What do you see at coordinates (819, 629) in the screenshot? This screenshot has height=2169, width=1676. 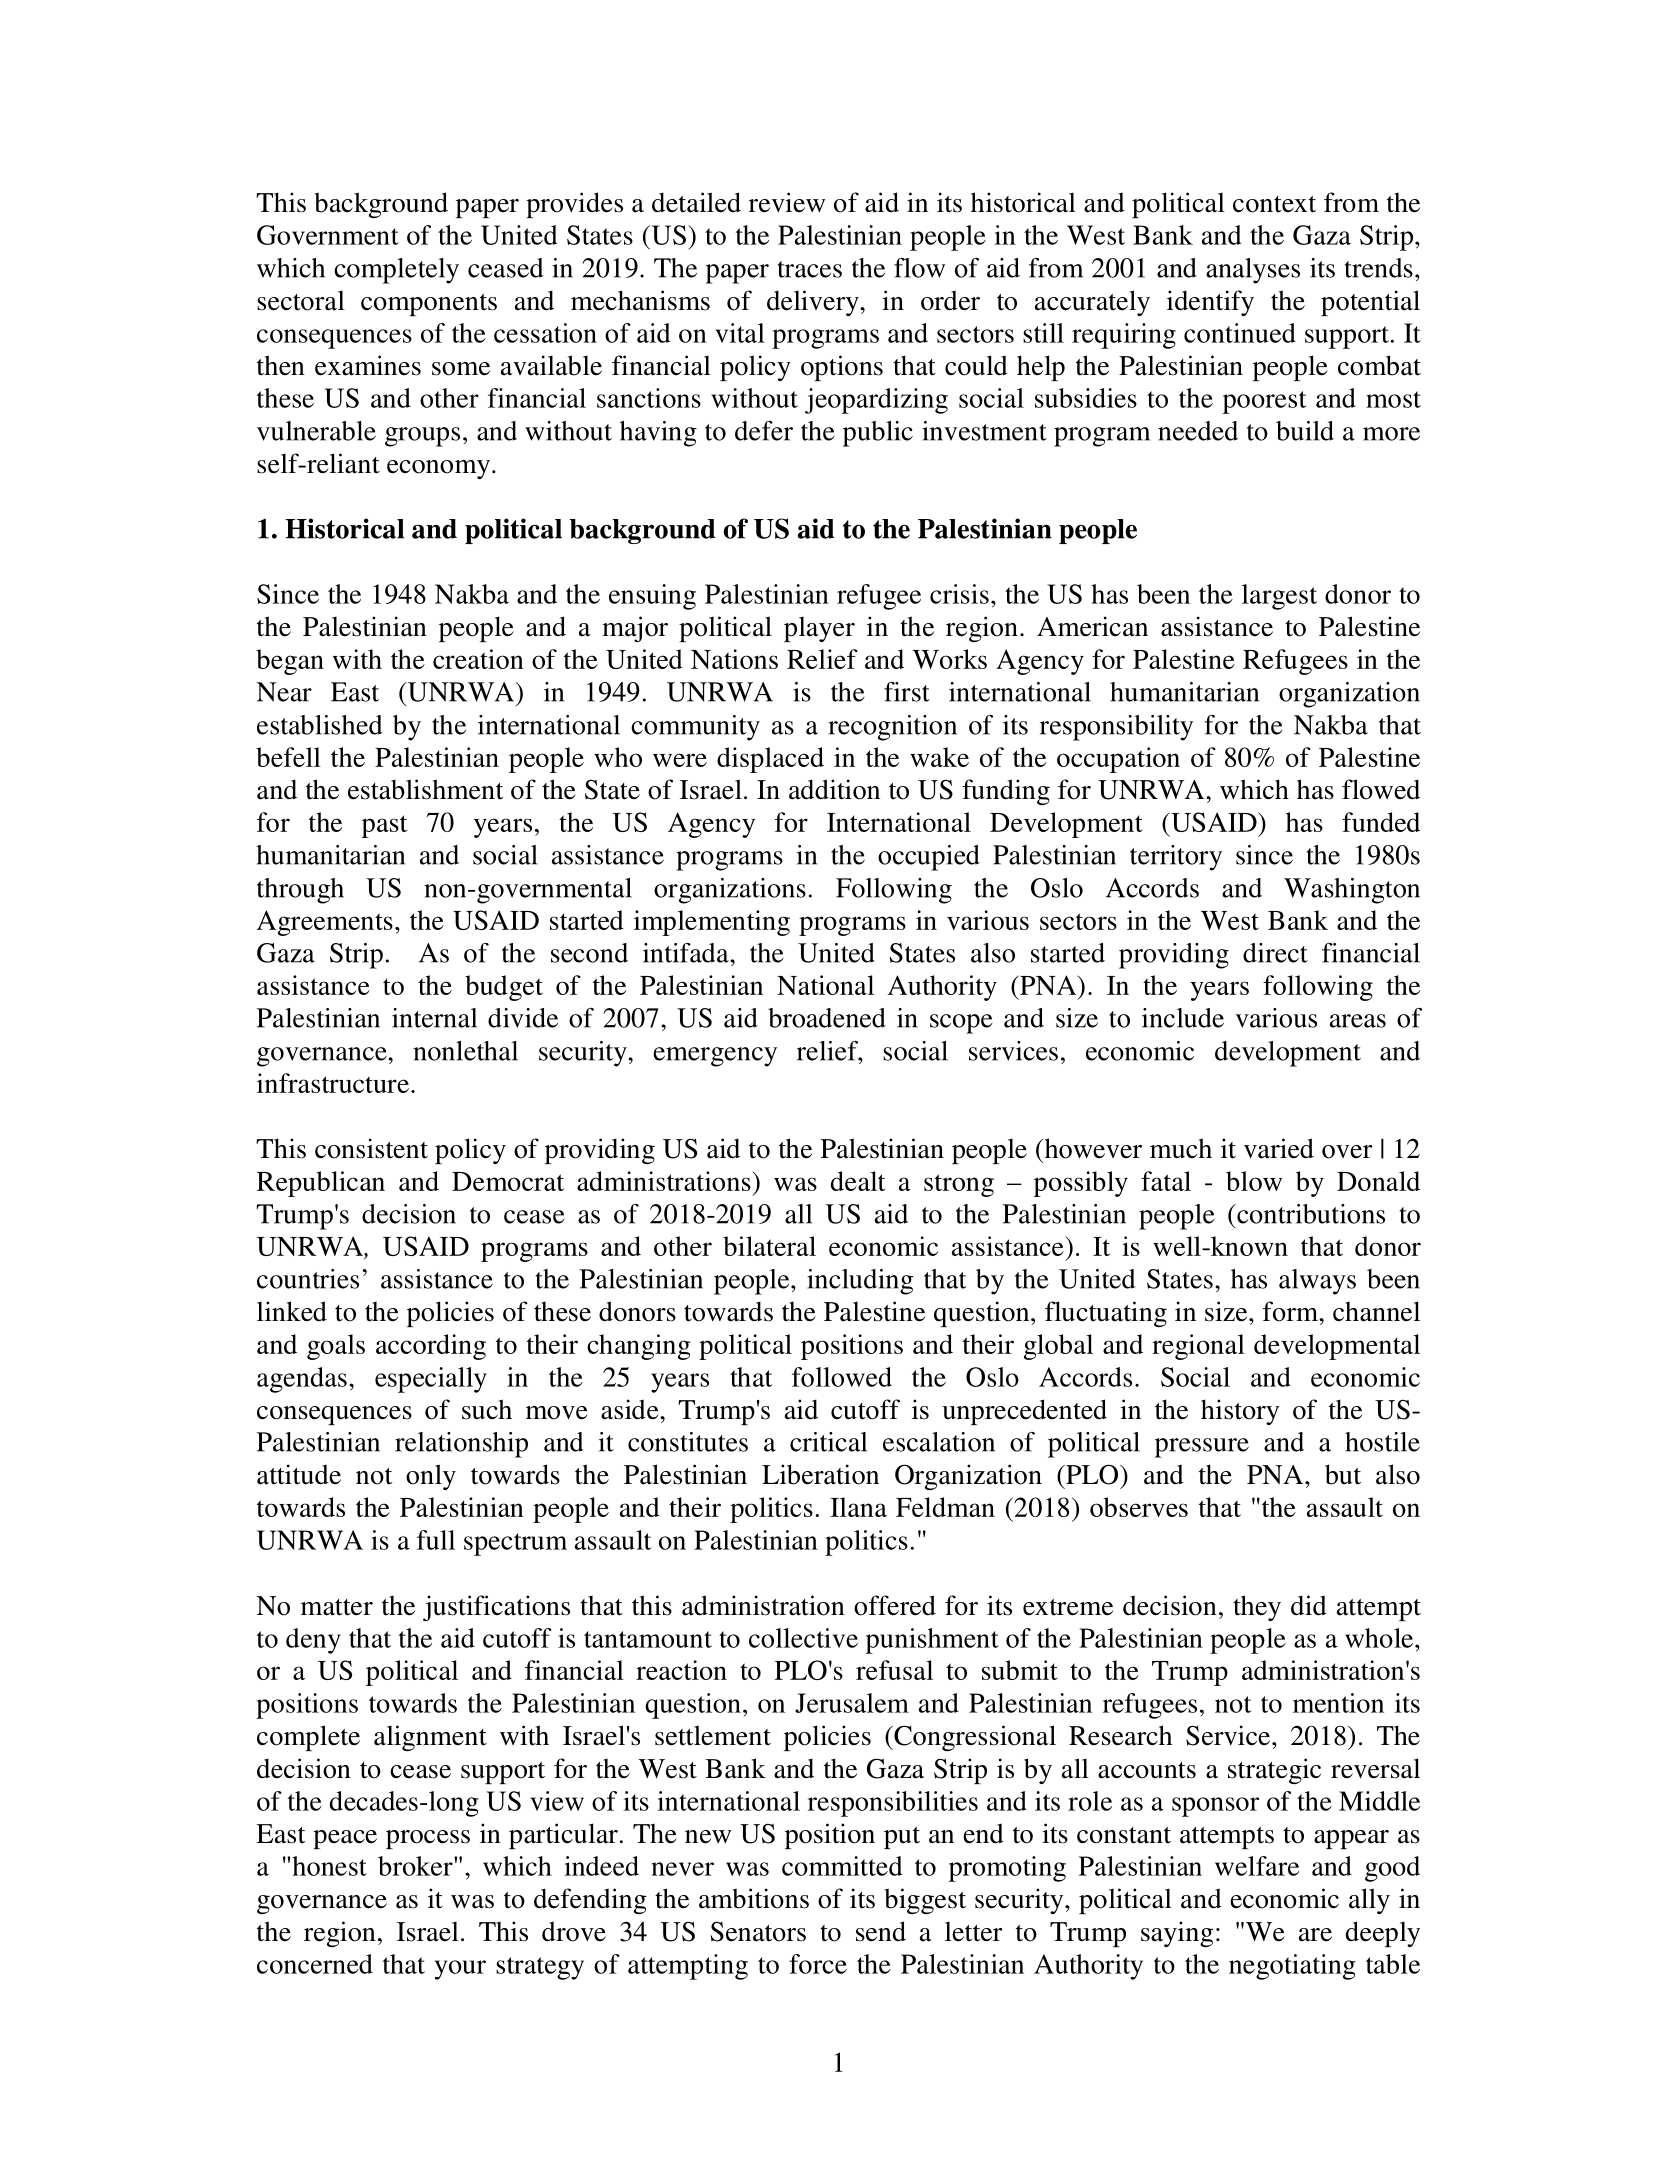 I see `player` at bounding box center [819, 629].
